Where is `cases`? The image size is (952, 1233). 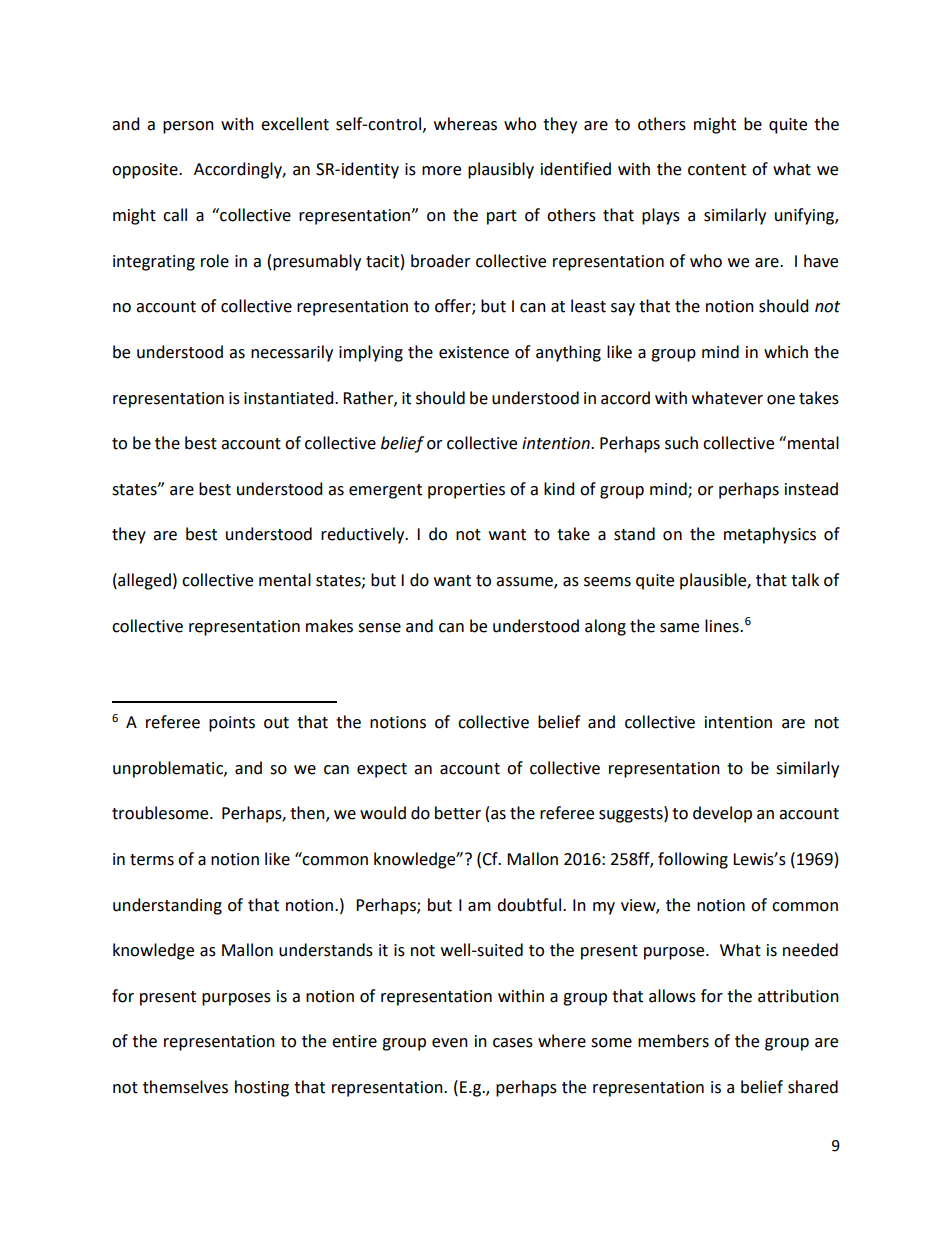 cases is located at coordinates (513, 1043).
